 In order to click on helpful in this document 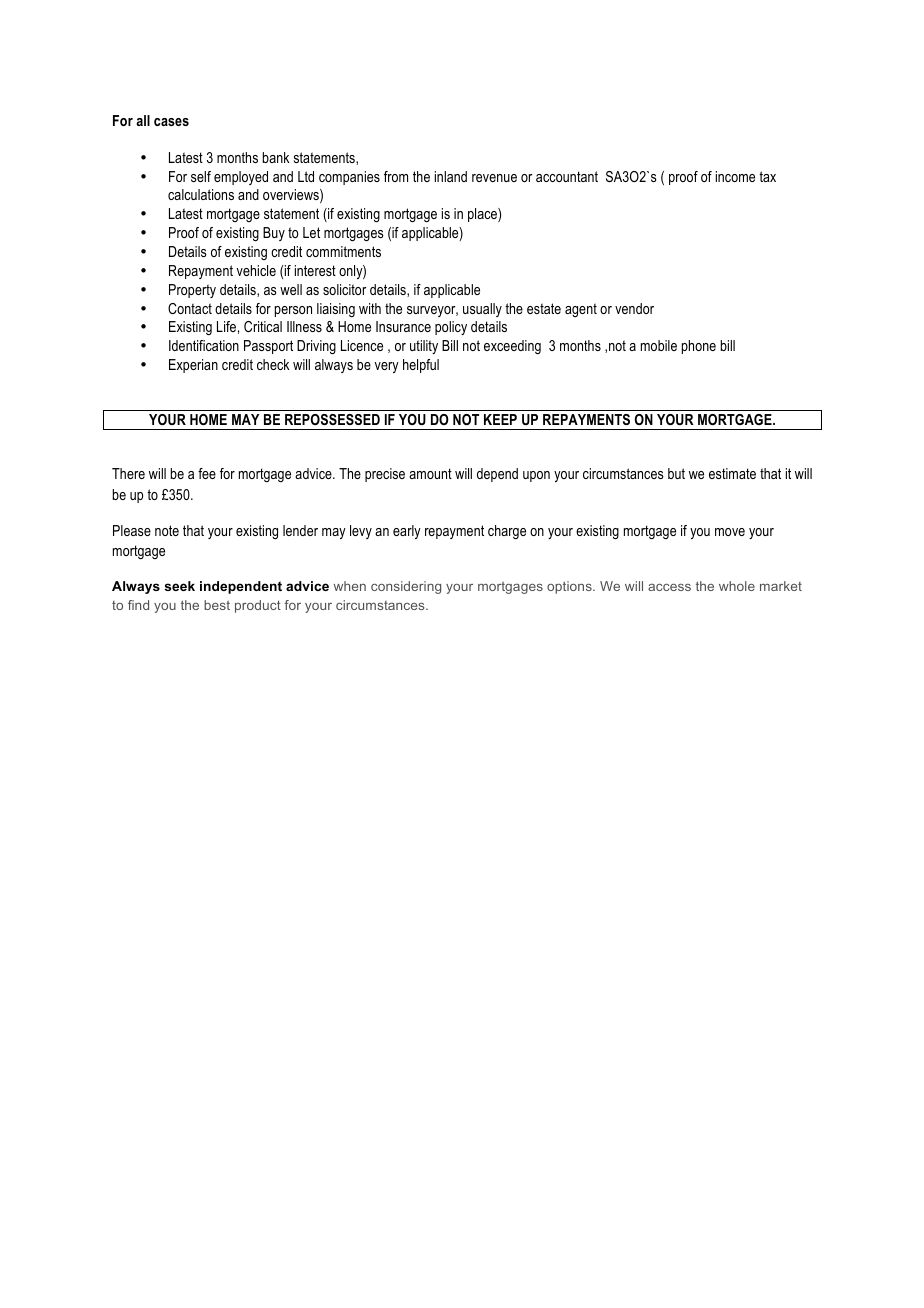, I will do `click(421, 366)`.
